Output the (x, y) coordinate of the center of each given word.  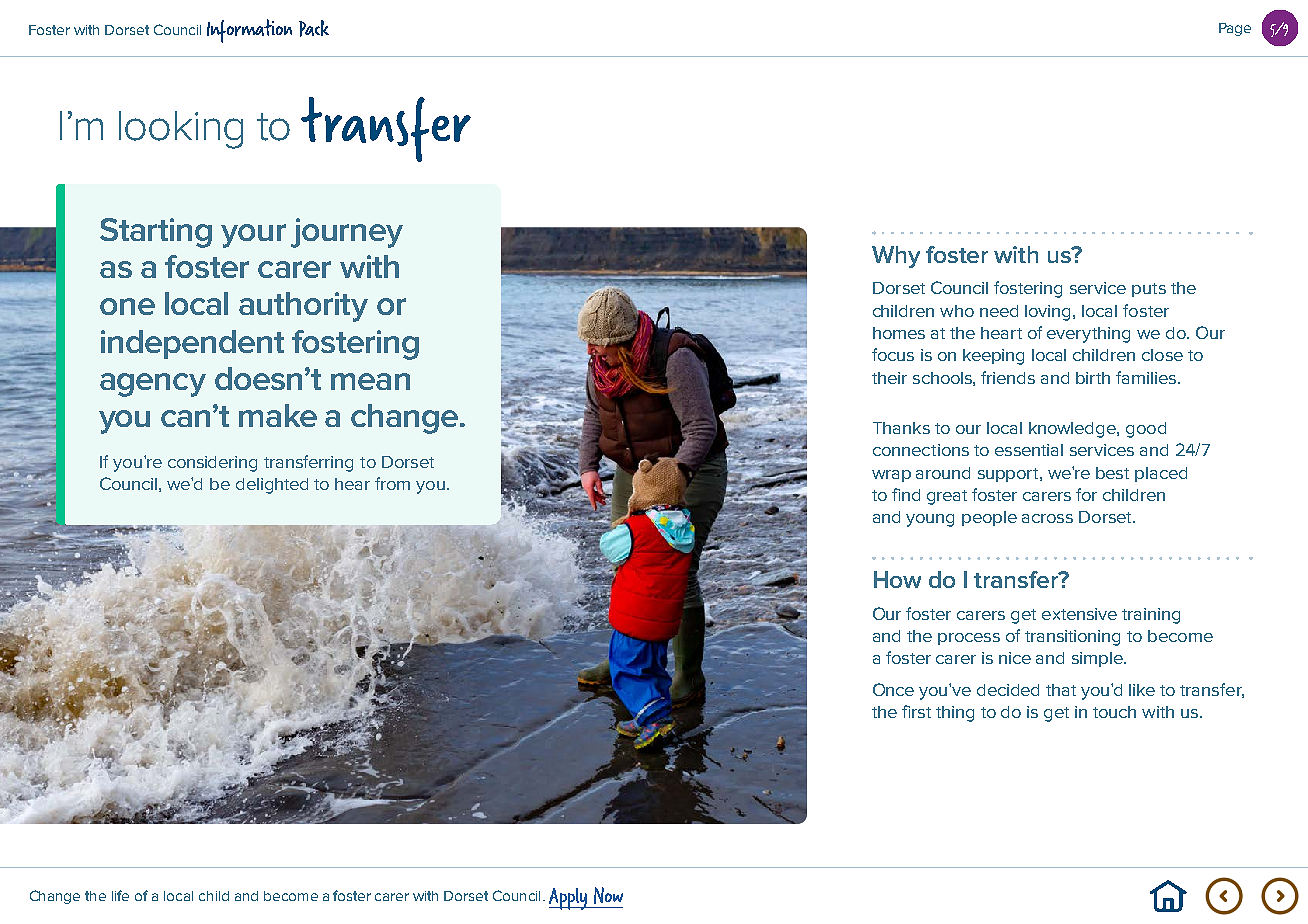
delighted (272, 486)
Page (1235, 29)
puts (1149, 290)
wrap (891, 476)
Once (893, 689)
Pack (314, 28)
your (253, 236)
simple (1098, 659)
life (120, 895)
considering (212, 464)
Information (249, 31)
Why (896, 257)
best (1112, 473)
